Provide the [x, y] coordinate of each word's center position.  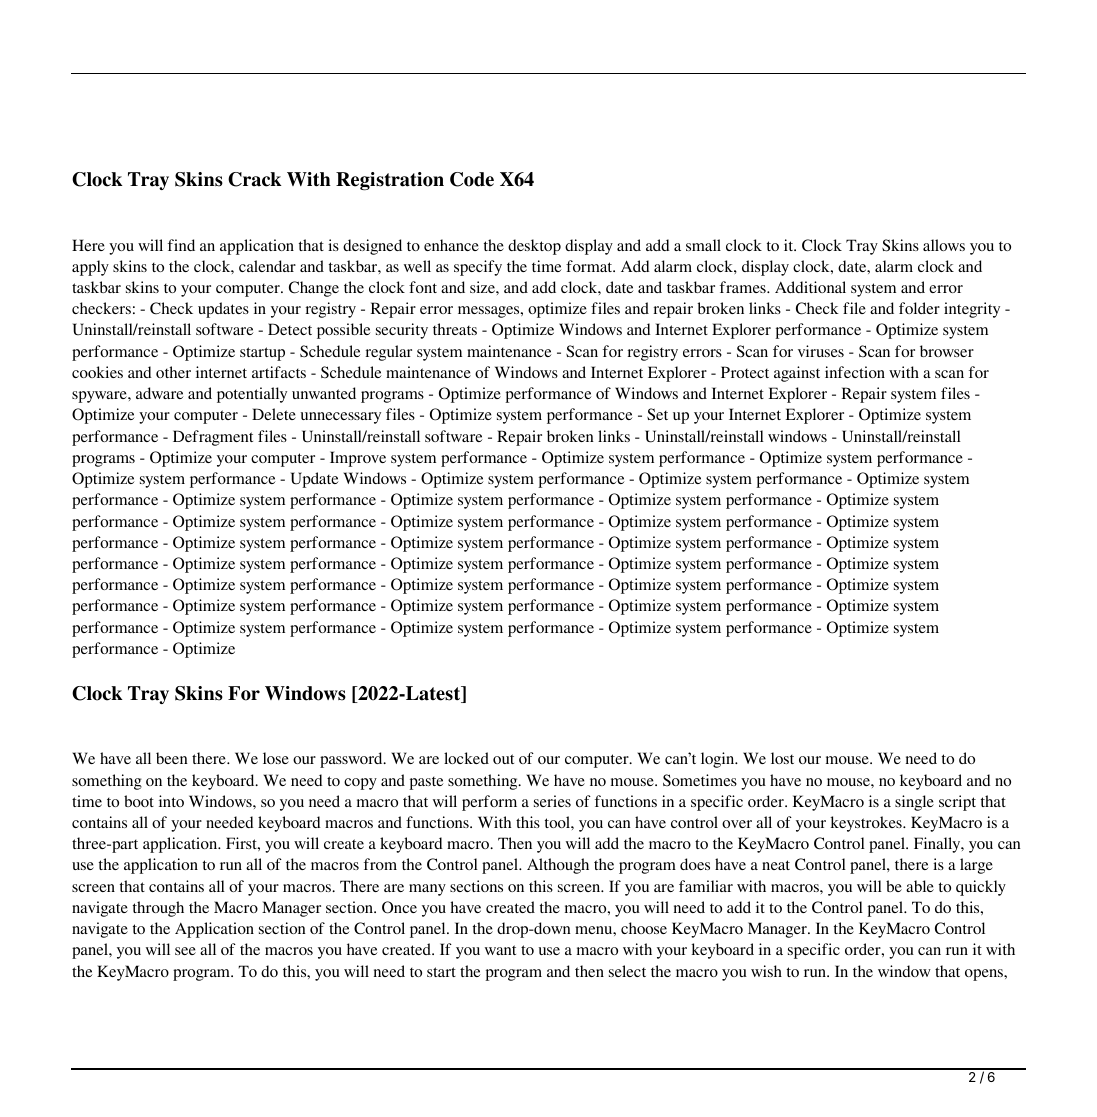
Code [472, 179]
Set [657, 414]
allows [944, 245]
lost [782, 758]
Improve [358, 459]
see [185, 951]
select [627, 971]
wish [766, 971]
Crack [255, 179]
